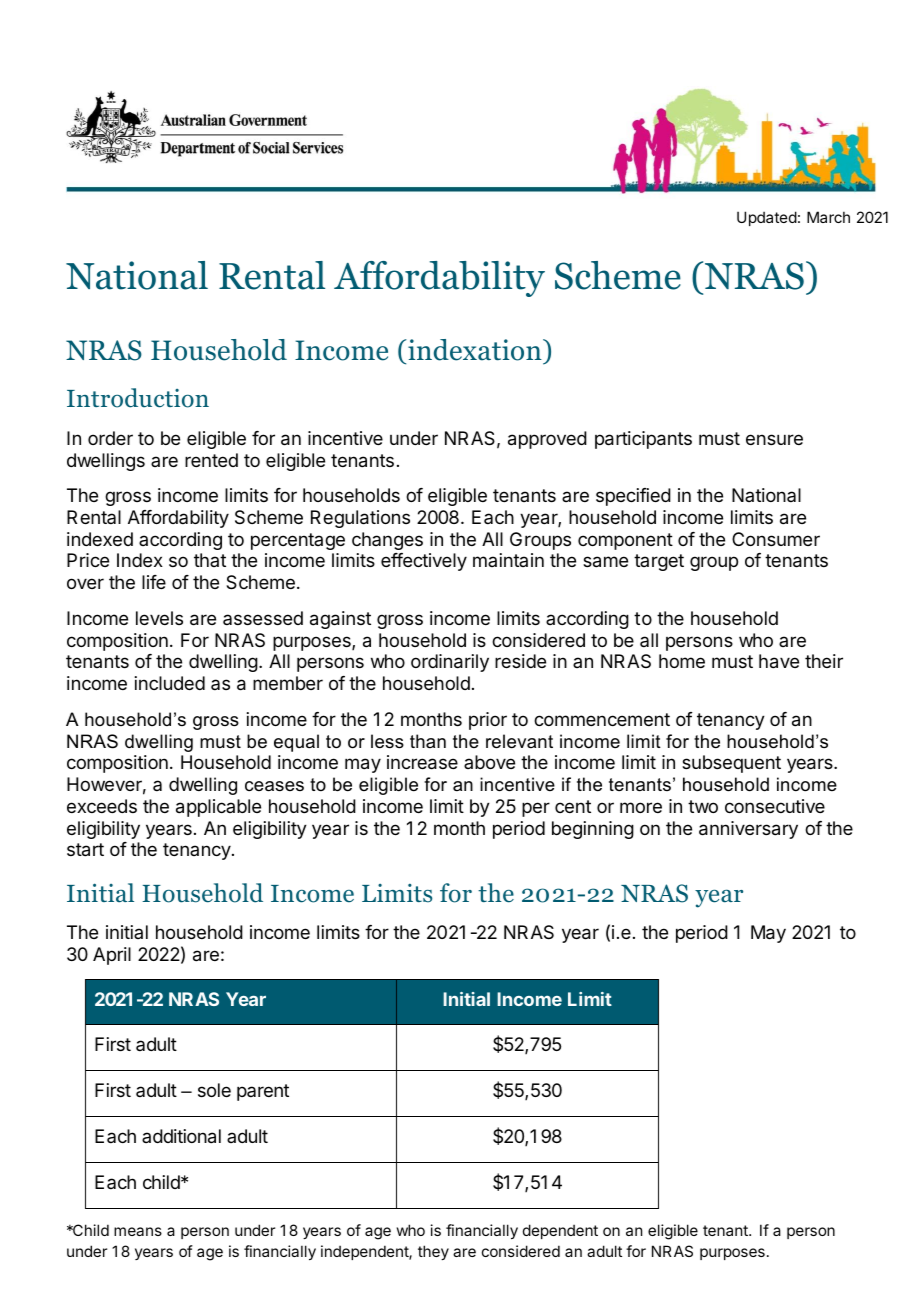 Image resolution: width=924 pixels, height=1308 pixels. Describe the element at coordinates (748, 830) in the image. I see `anniversary` at that location.
